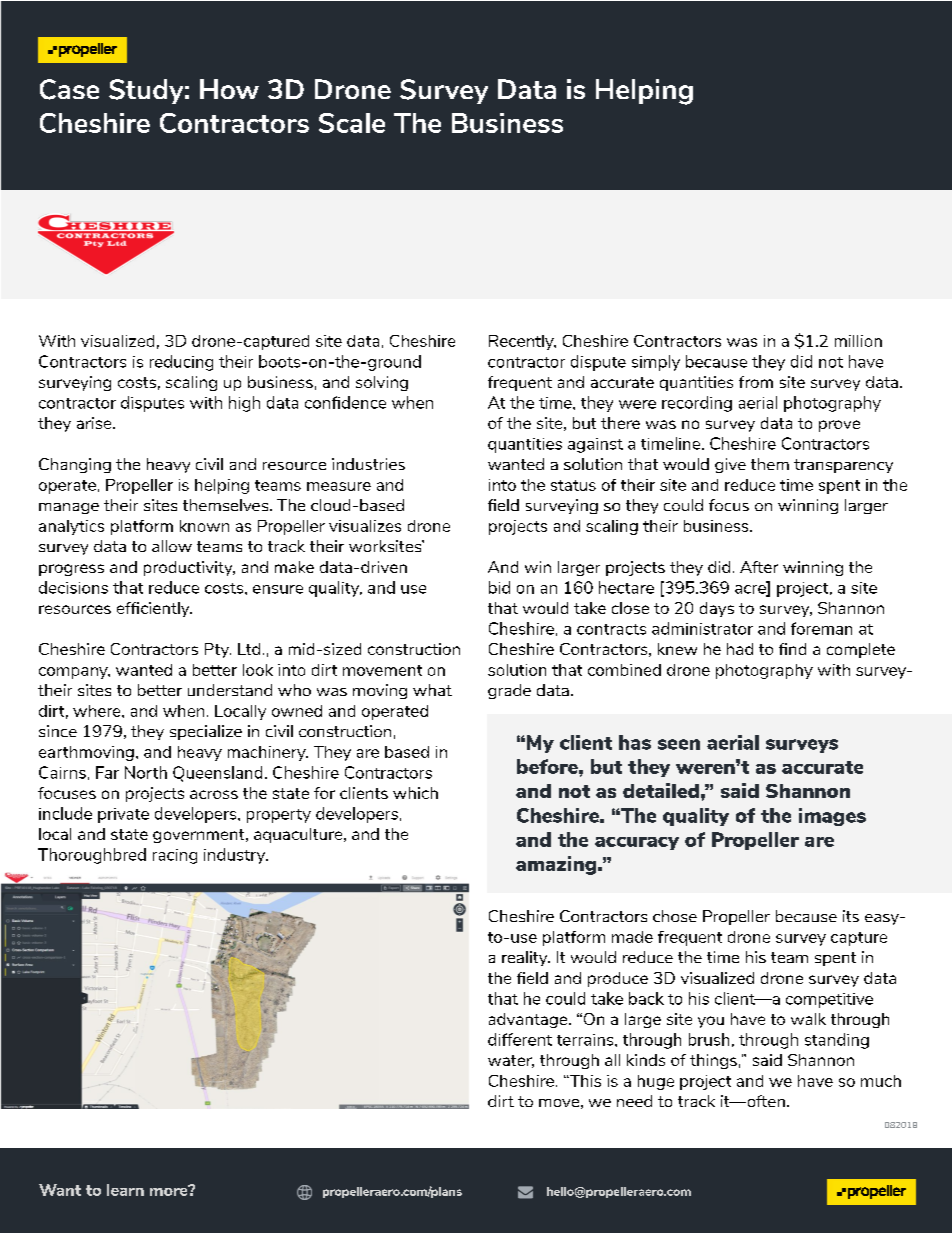 The image size is (952, 1233). Describe the element at coordinates (75, 465) in the document. I see `Changing` at that location.
